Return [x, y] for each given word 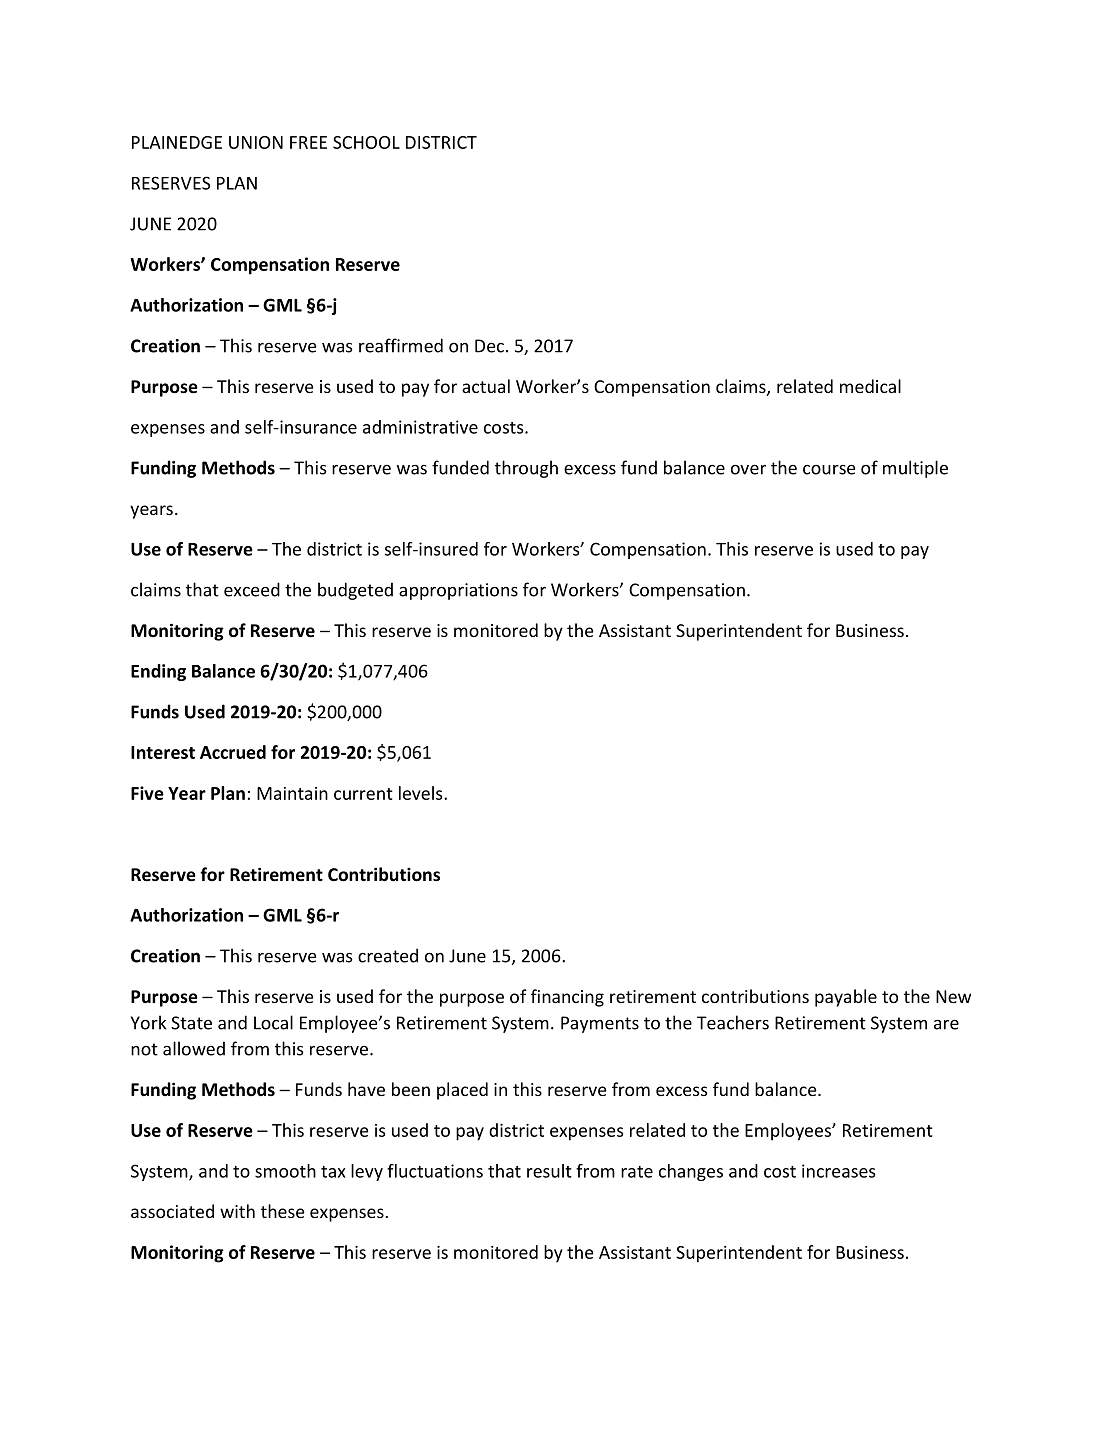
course [829, 470]
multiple [915, 469]
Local [273, 1022]
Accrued [233, 752]
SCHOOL [366, 142]
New [953, 996]
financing [567, 998]
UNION [256, 142]
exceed [252, 589]
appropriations [458, 591]
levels [422, 793]
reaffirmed [401, 345]
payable [846, 998]
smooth [285, 1171]
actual [486, 386]
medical [870, 386]
